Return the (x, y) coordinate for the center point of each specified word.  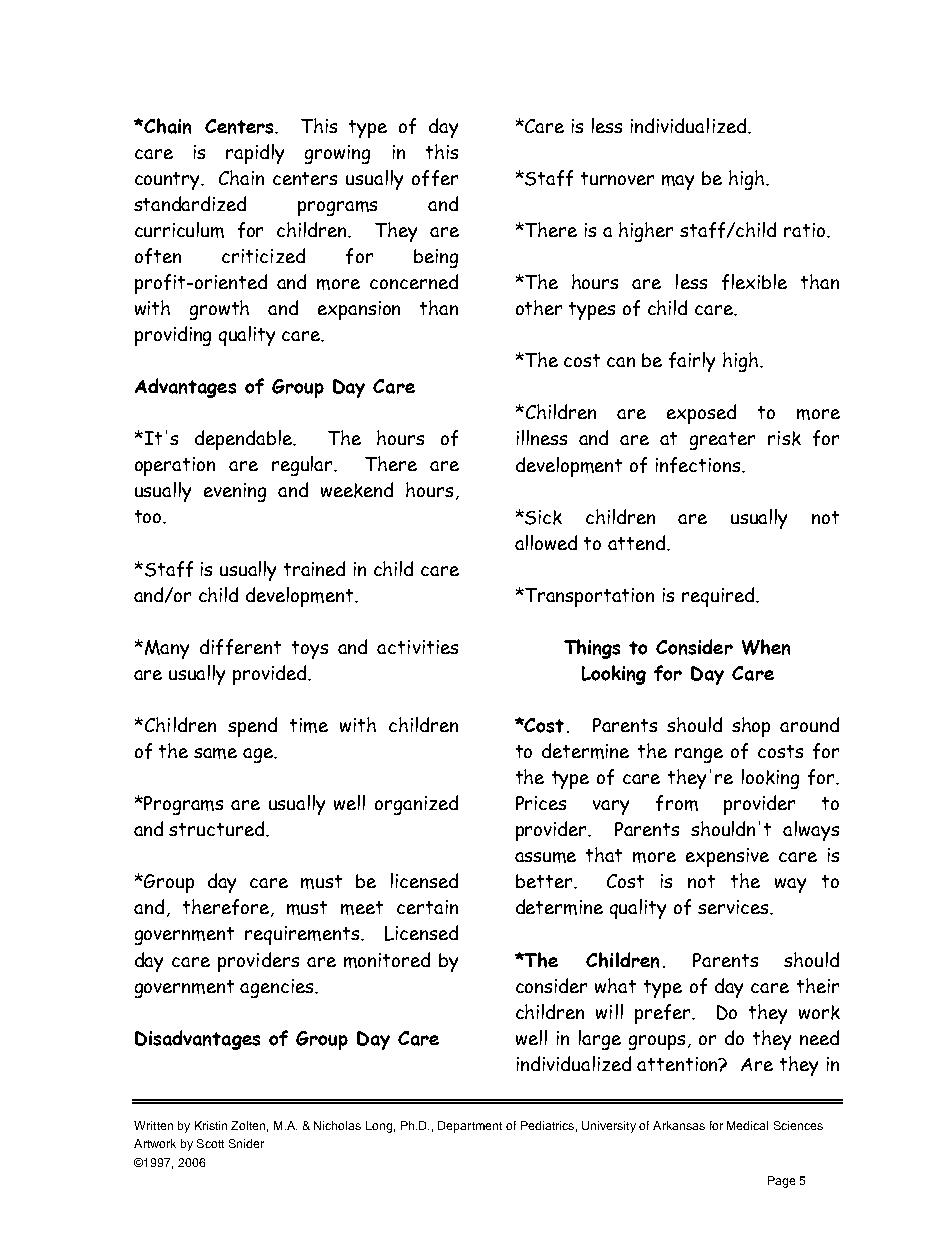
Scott (210, 1143)
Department (470, 1127)
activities (417, 647)
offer (435, 178)
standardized (190, 203)
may (678, 182)
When (766, 647)
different (240, 647)
